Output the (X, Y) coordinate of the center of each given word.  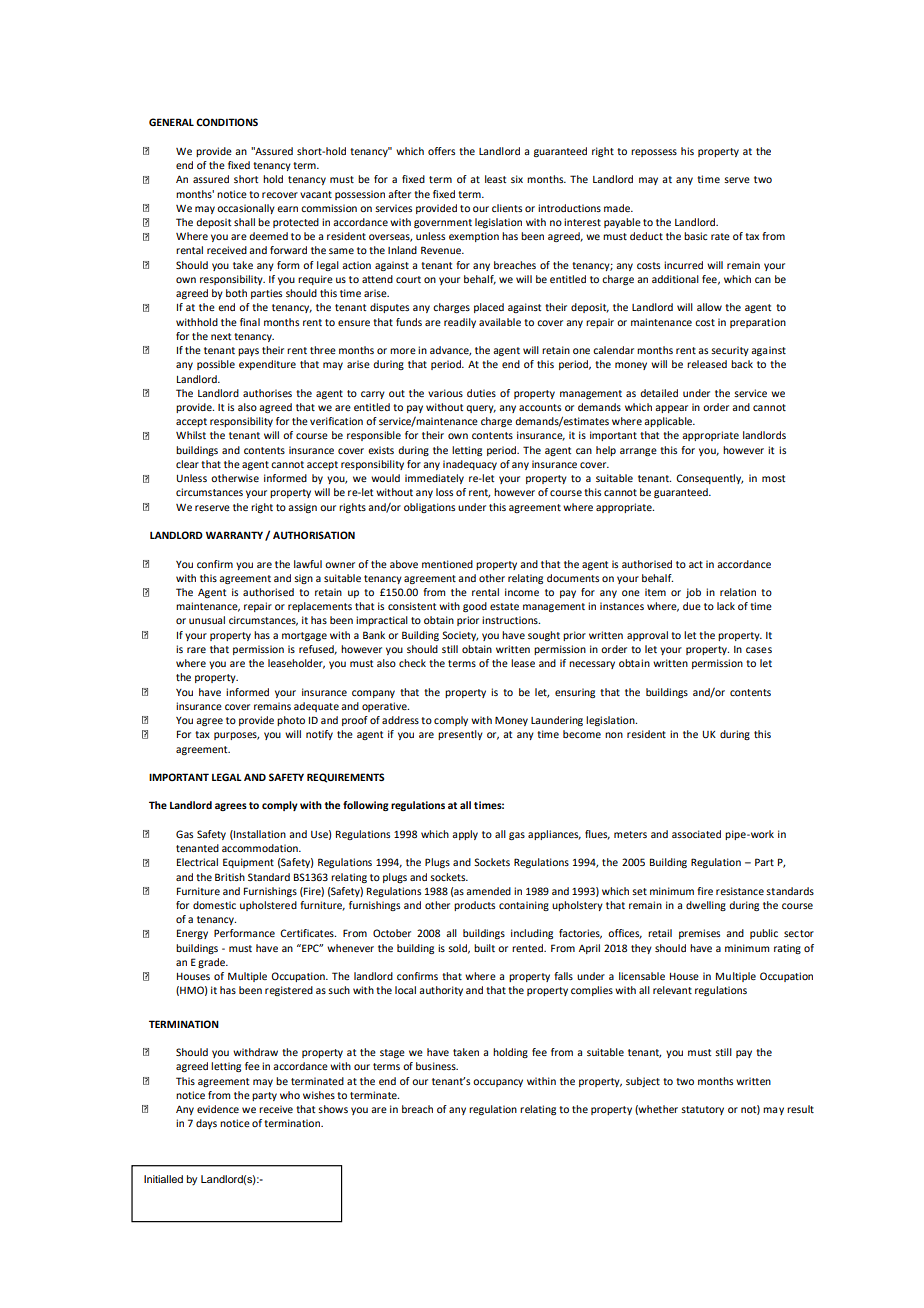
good (475, 607)
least (495, 179)
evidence (218, 1109)
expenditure (267, 365)
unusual (207, 620)
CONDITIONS (227, 122)
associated (696, 834)
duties (481, 393)
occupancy (498, 1083)
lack (726, 606)
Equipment (248, 863)
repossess (654, 153)
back (742, 364)
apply (465, 835)
